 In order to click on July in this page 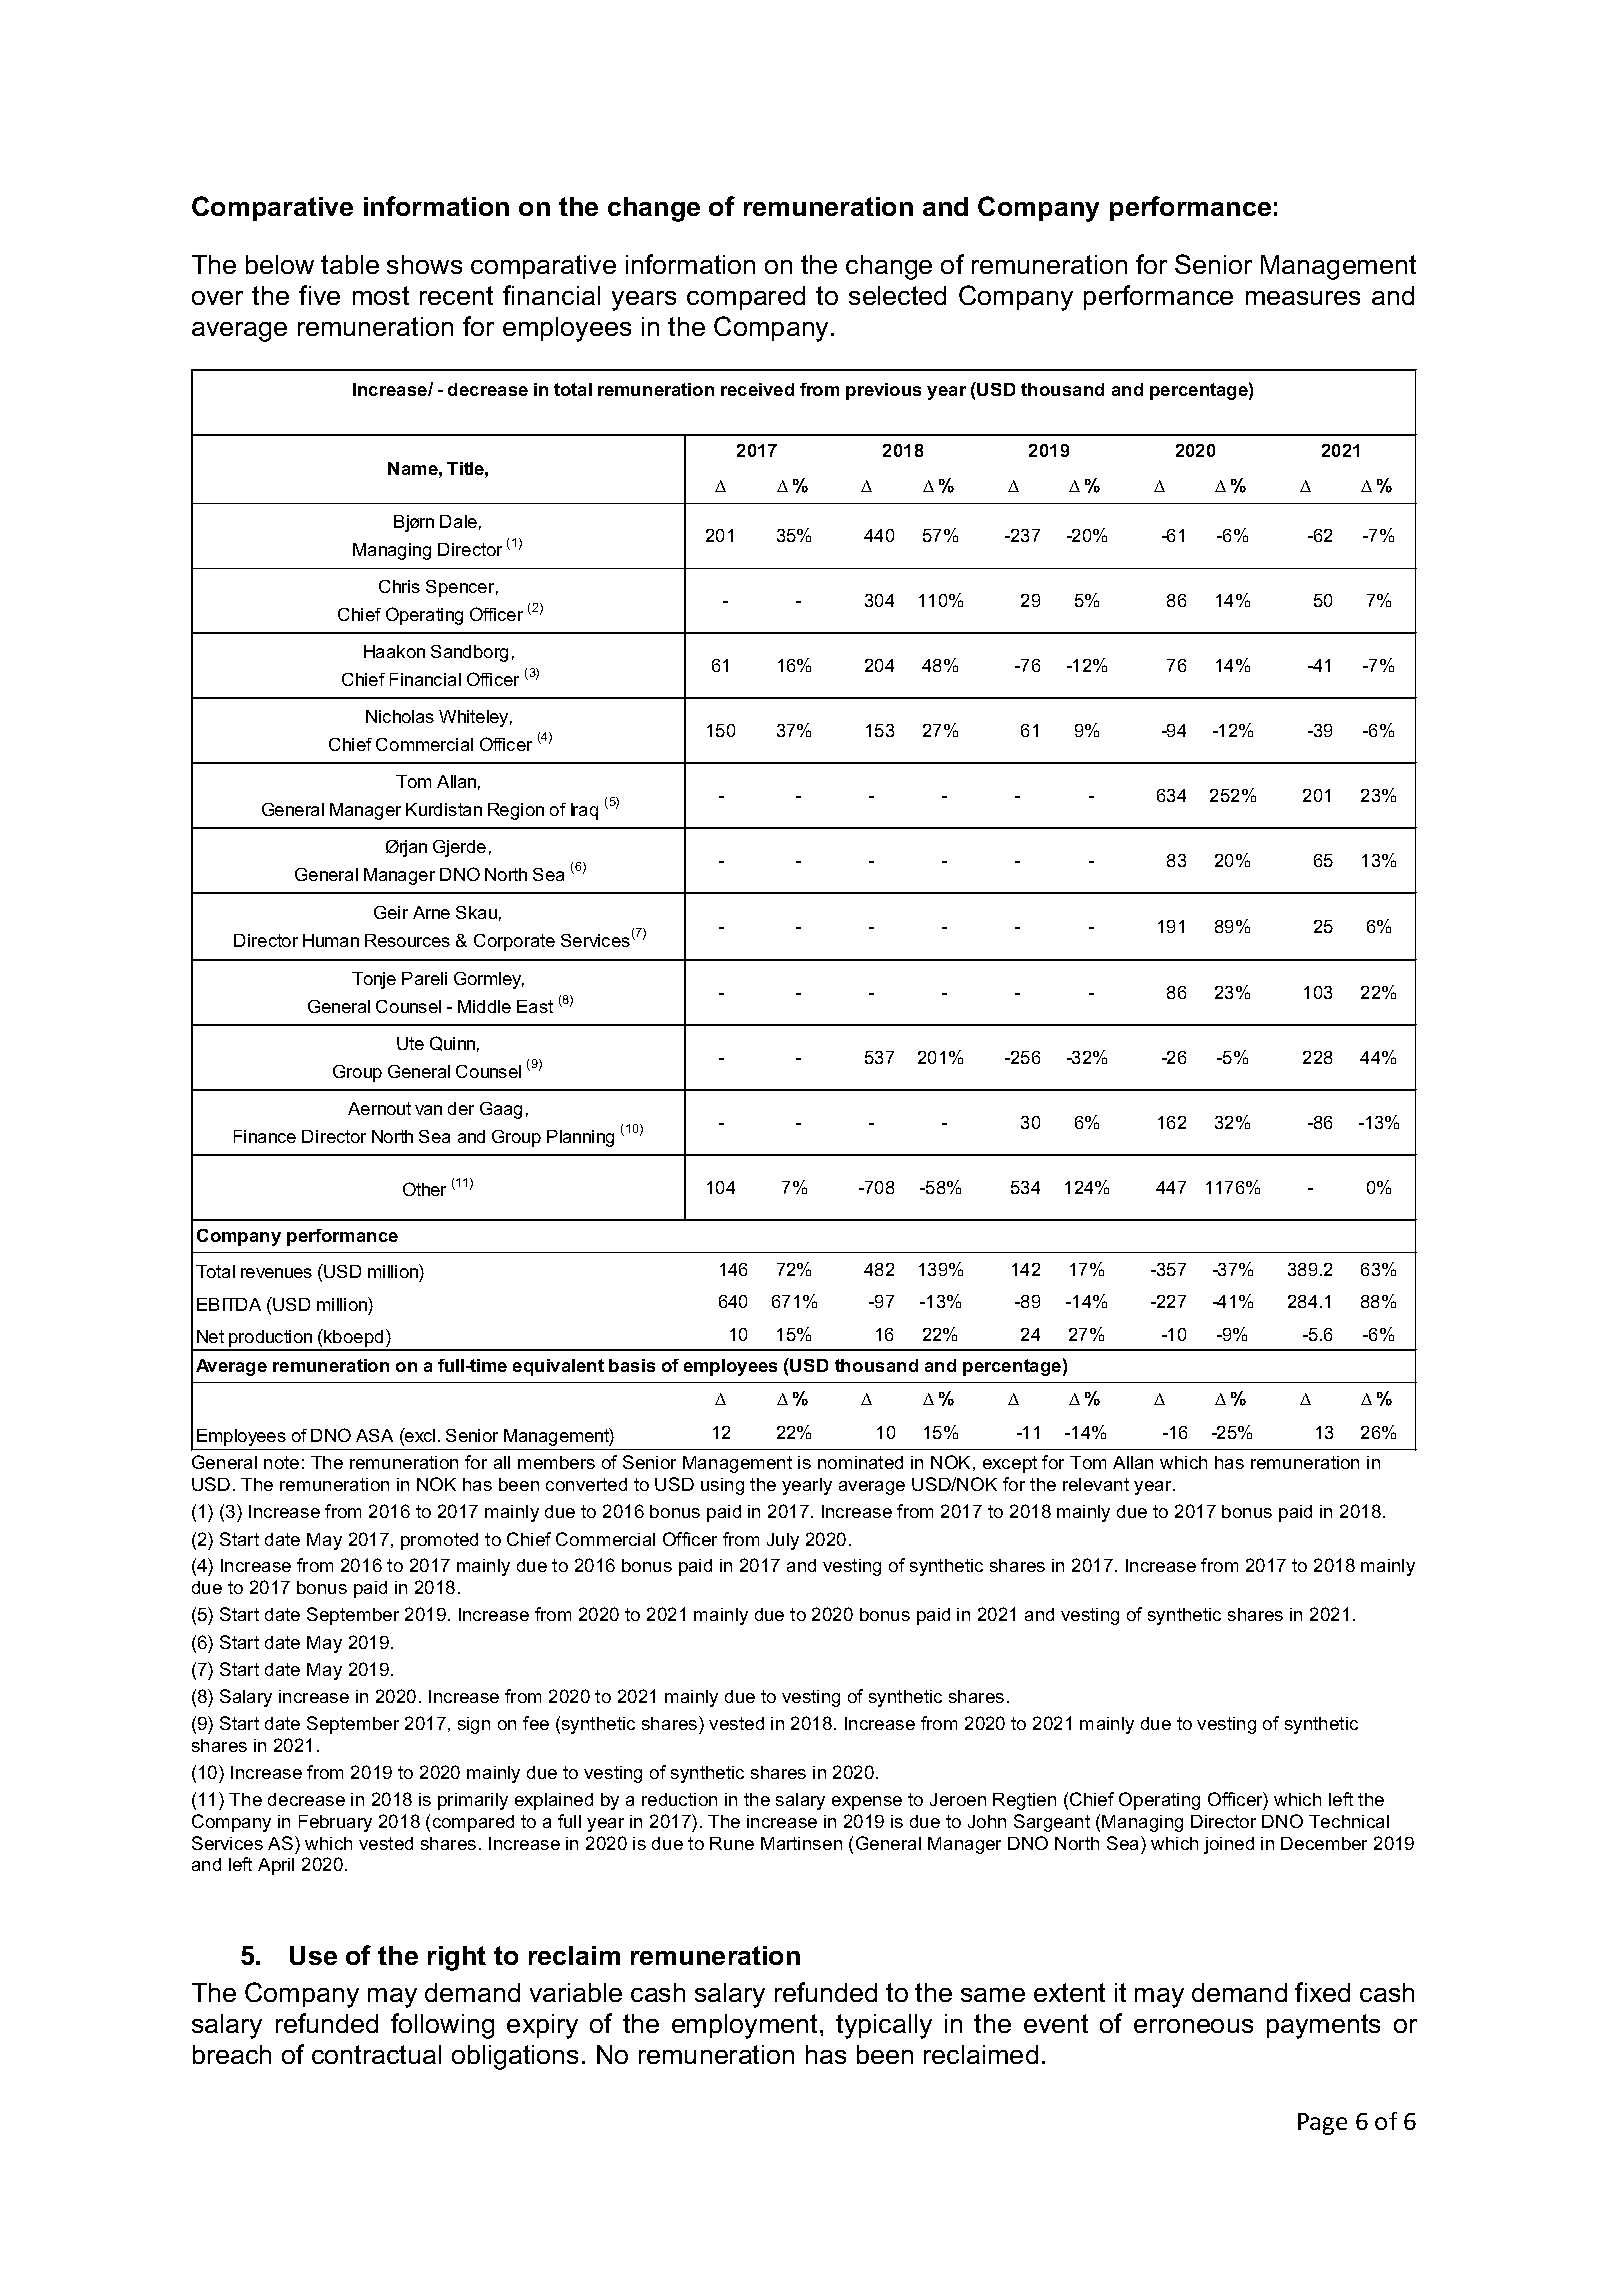, I will do `click(783, 1541)`.
